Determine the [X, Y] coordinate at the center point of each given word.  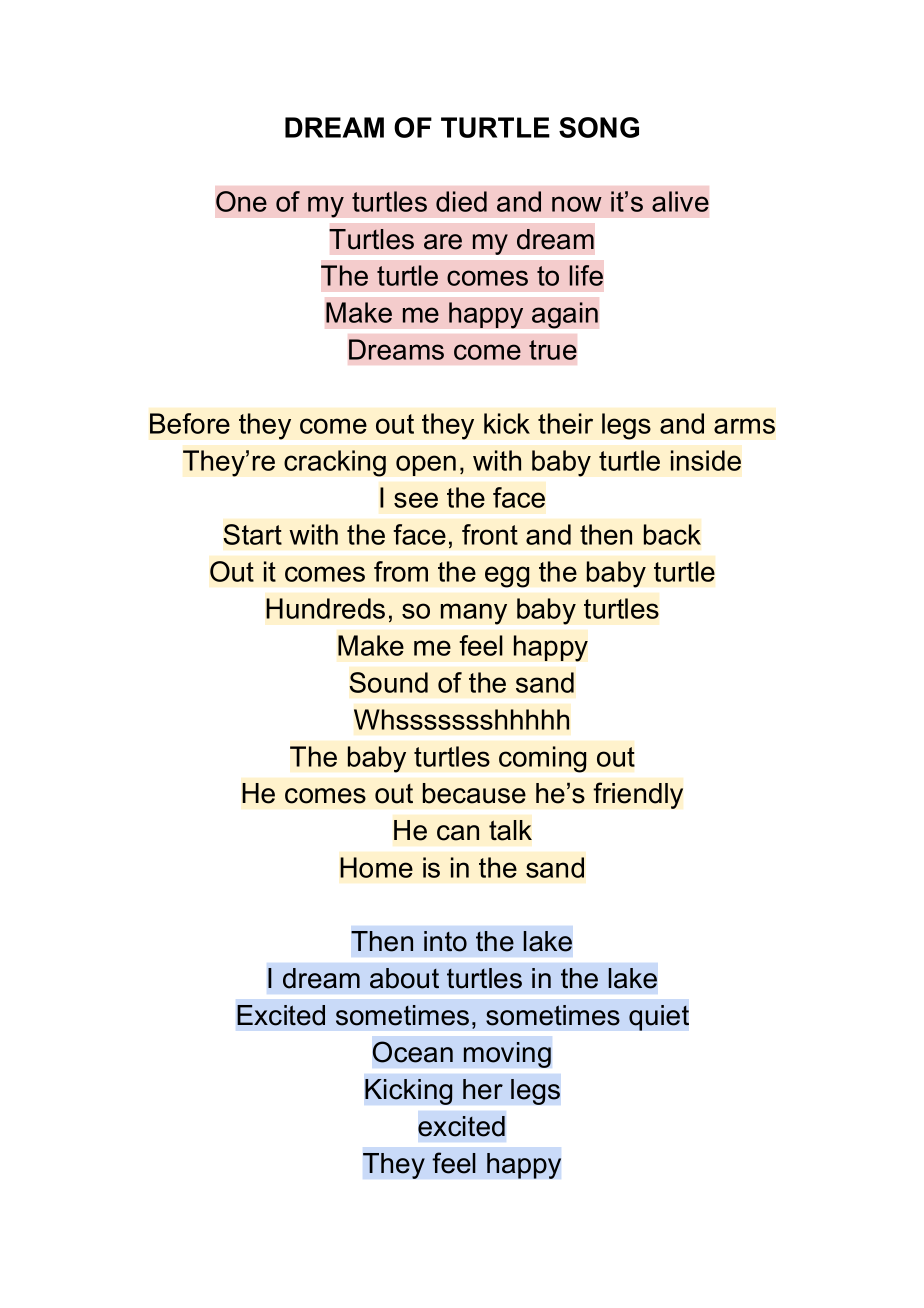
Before [190, 423]
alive [680, 201]
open [426, 465]
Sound [389, 682]
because [474, 793]
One [241, 201]
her [483, 1089]
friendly [638, 795]
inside [706, 460]
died [461, 201]
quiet [659, 1018]
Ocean [413, 1052]
